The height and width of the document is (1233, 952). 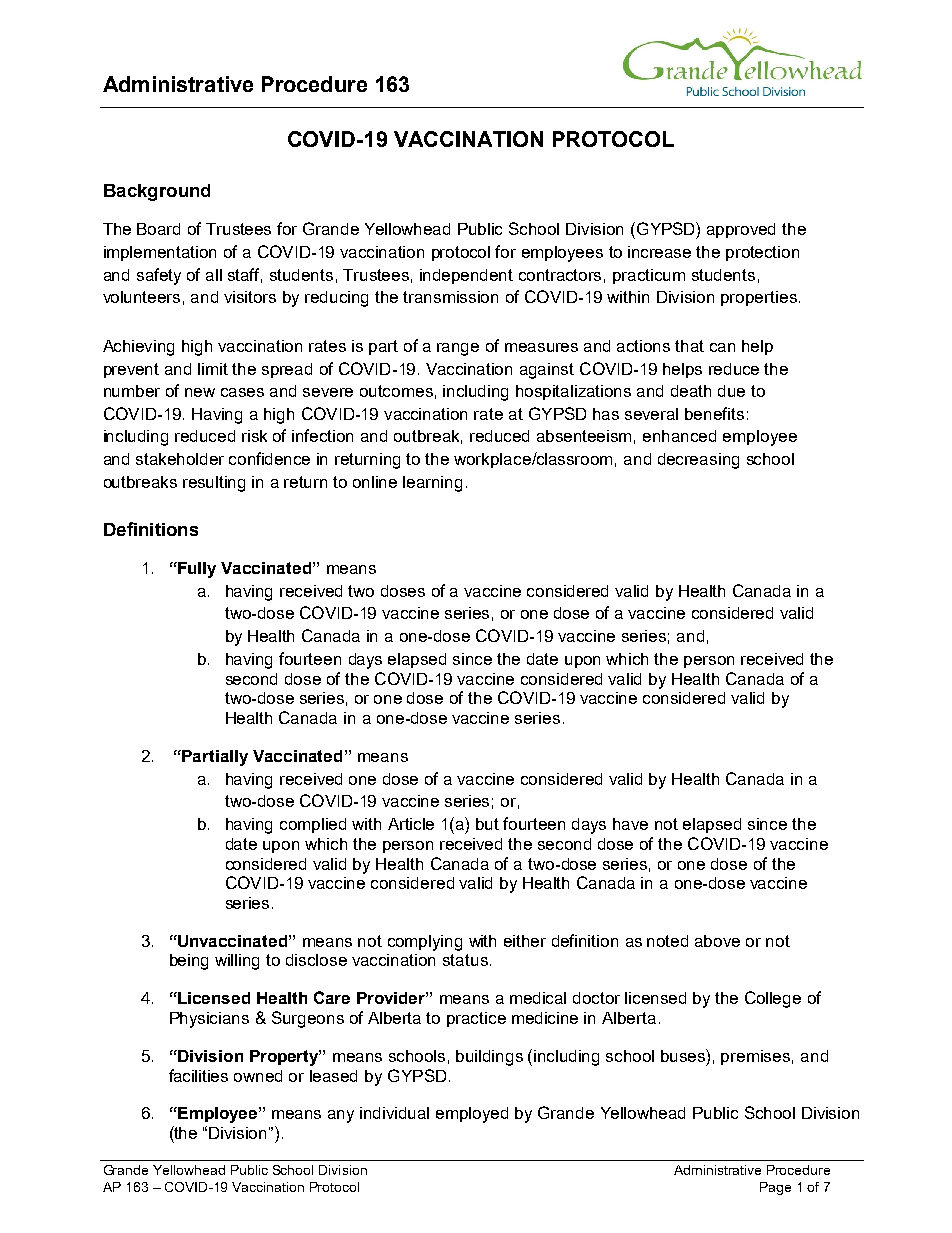 I want to click on Fully, so click(x=196, y=570).
